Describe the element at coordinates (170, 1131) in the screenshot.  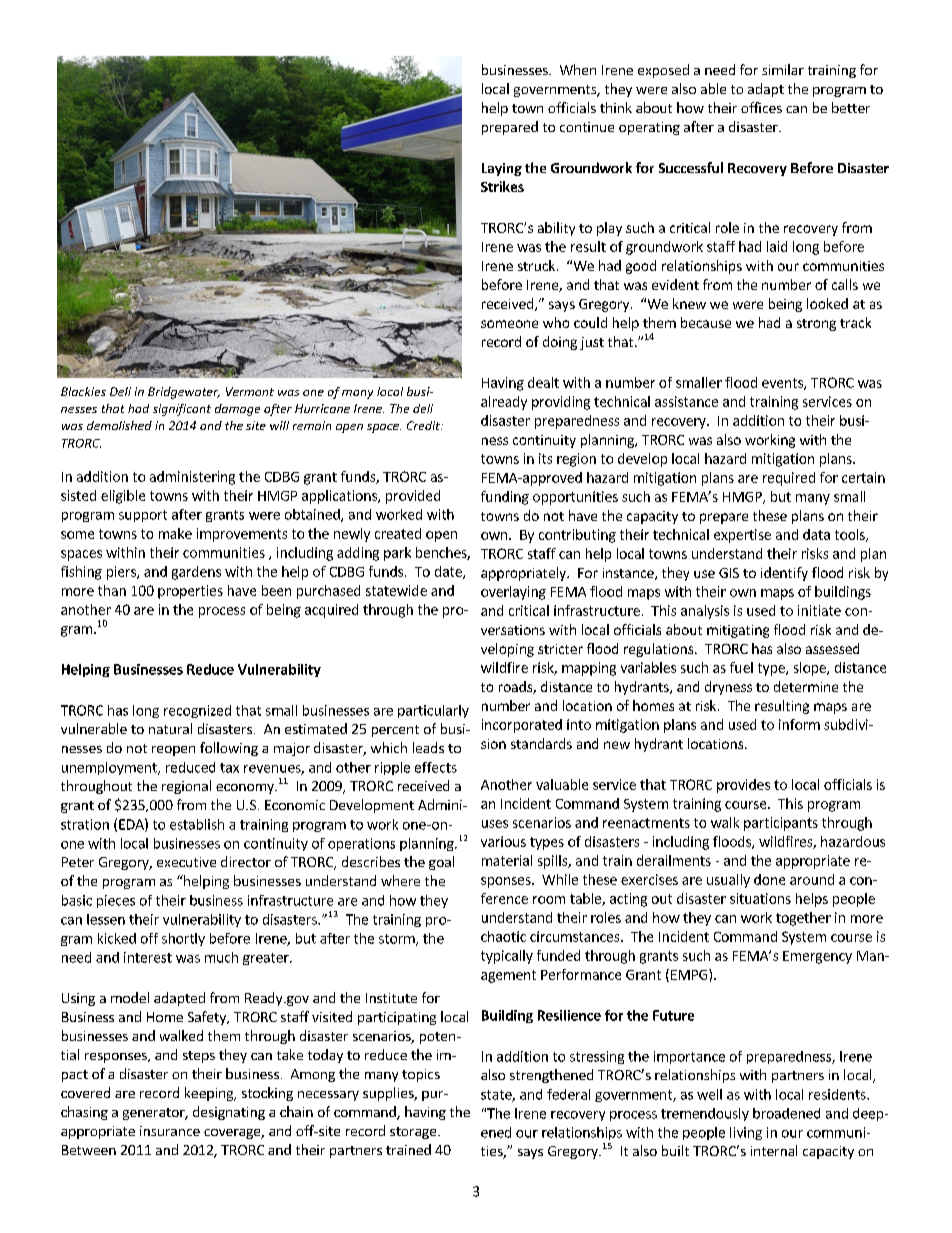
I see `insurance` at that location.
